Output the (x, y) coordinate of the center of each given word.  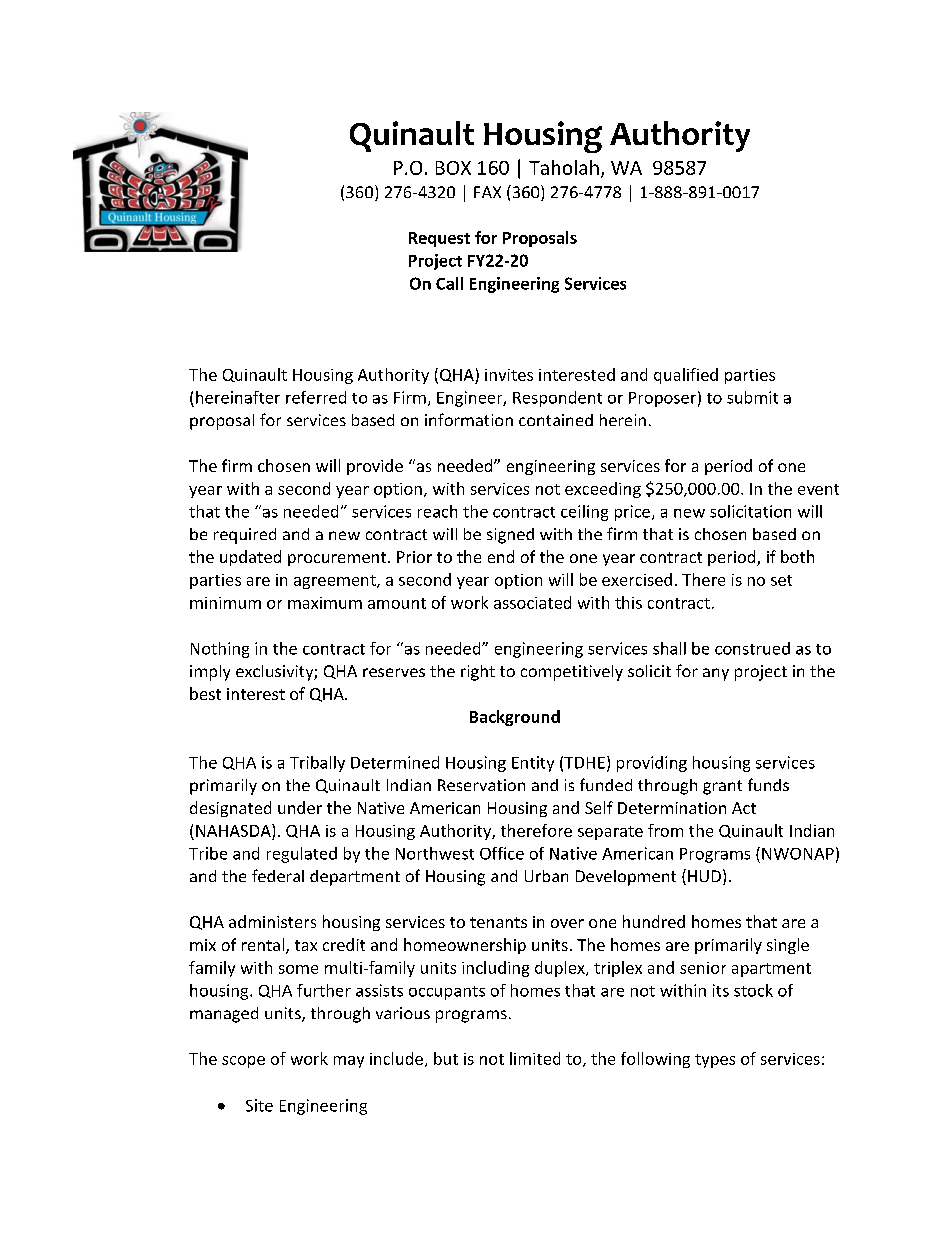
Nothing (220, 650)
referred (316, 397)
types (715, 1061)
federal (278, 875)
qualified (686, 376)
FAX (487, 192)
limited (535, 1058)
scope (243, 1062)
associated (532, 602)
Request (439, 239)
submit (752, 397)
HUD (704, 876)
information (469, 419)
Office (502, 853)
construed (752, 648)
